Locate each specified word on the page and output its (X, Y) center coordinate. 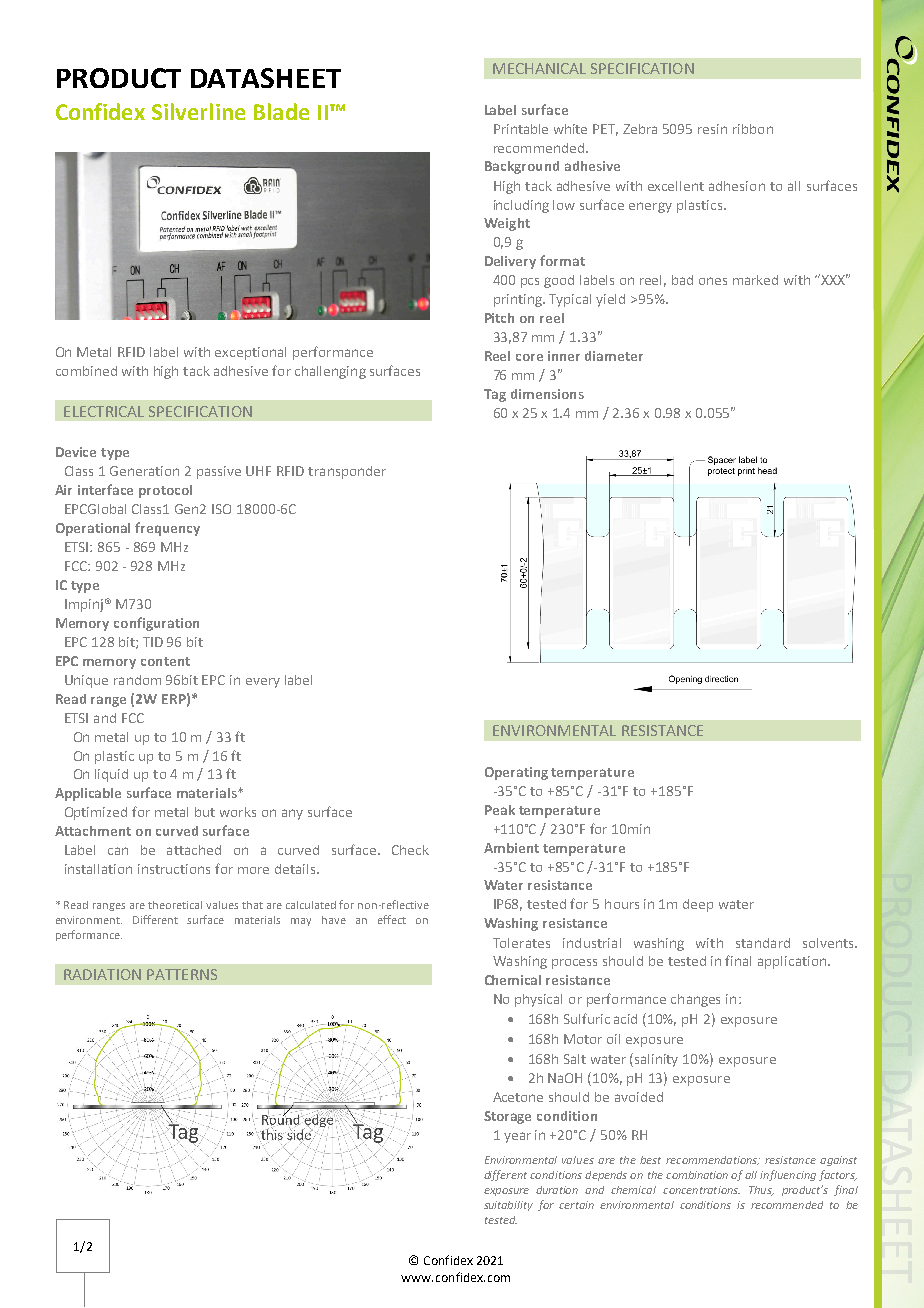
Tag (495, 395)
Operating (516, 773)
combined (86, 371)
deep (698, 905)
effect (392, 919)
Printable (521, 129)
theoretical (175, 905)
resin (712, 129)
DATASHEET (266, 78)
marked (755, 280)
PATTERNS (182, 974)
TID (153, 642)
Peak (500, 810)
